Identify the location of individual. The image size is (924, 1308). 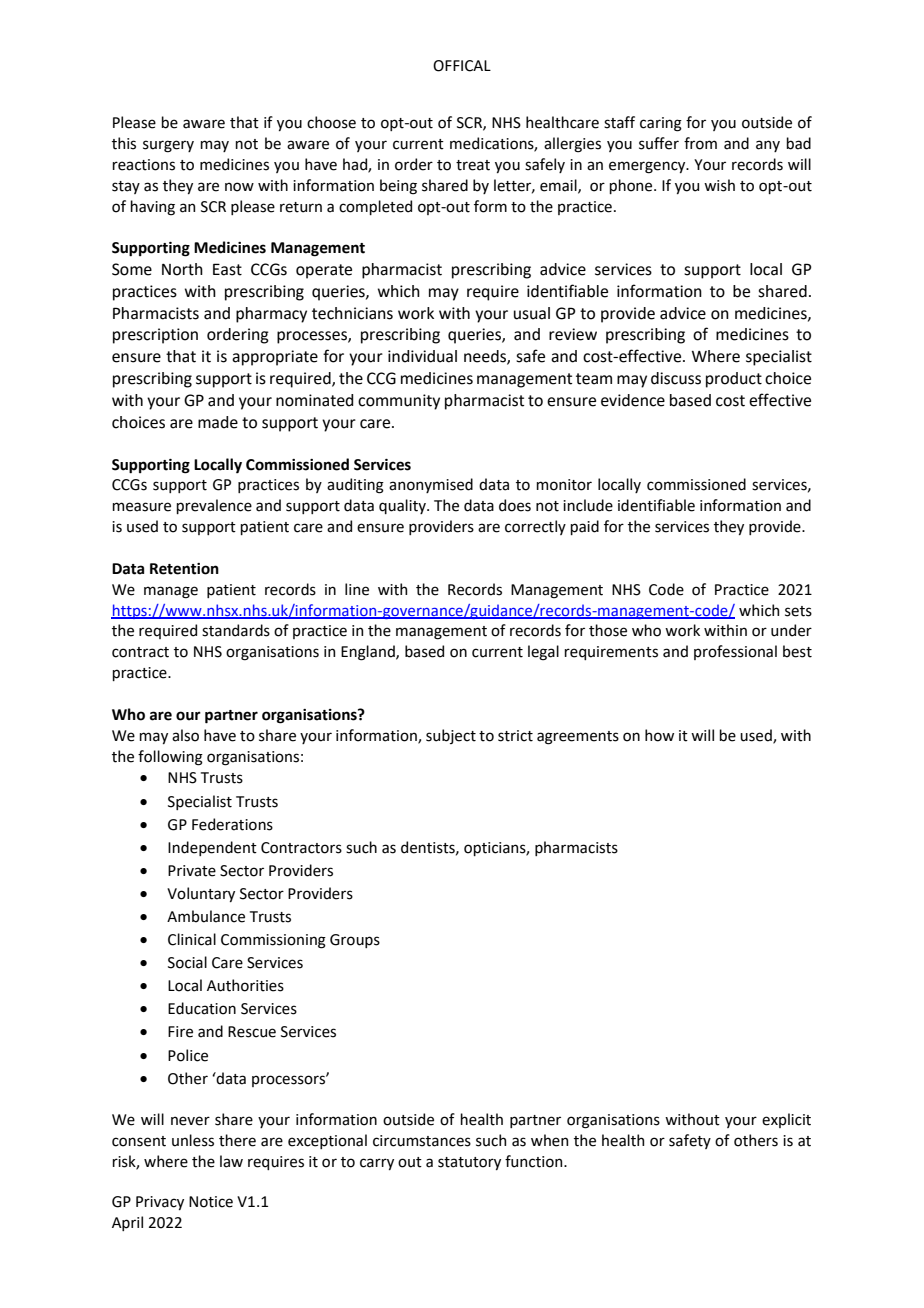
(422, 356).
